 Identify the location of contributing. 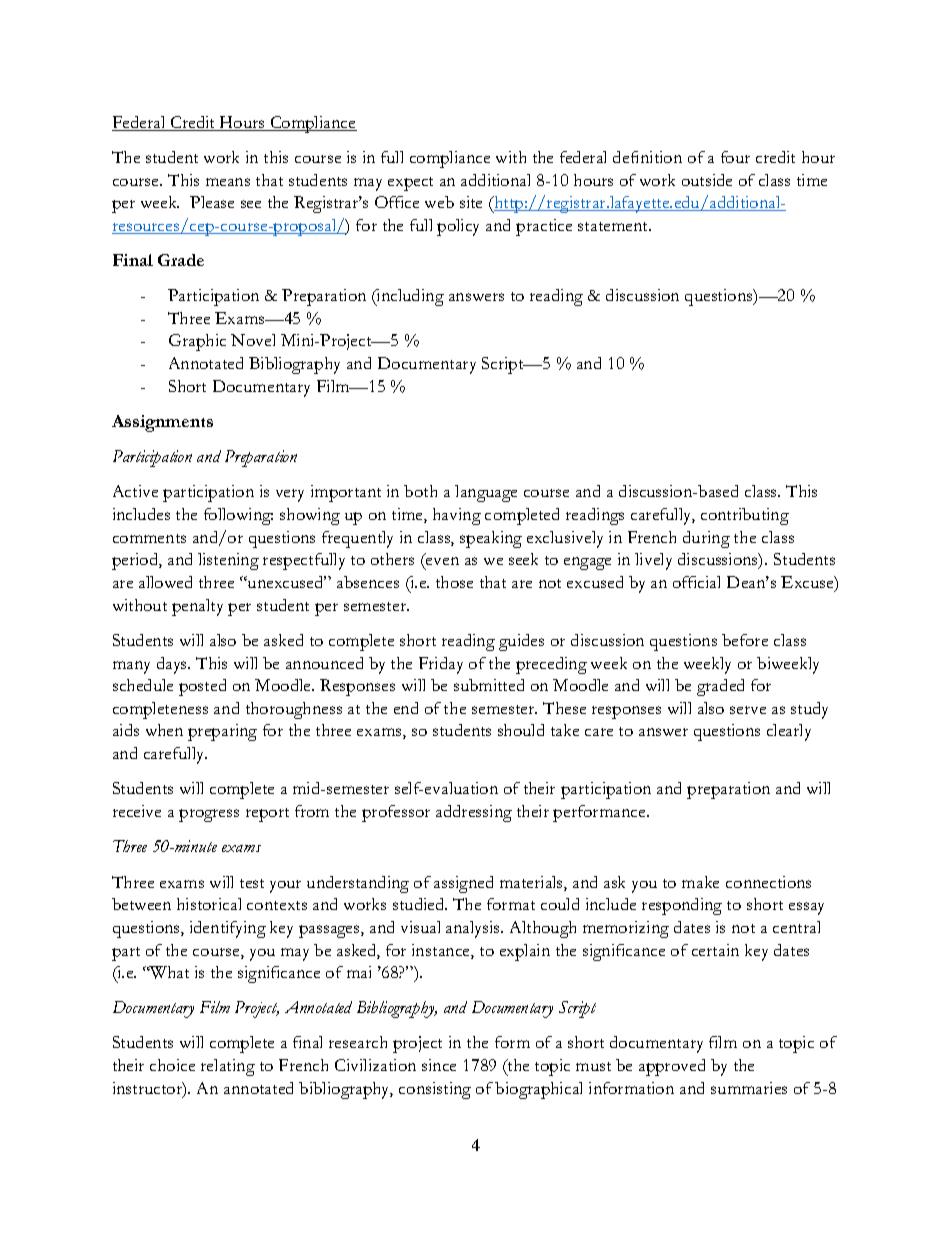
(745, 516).
